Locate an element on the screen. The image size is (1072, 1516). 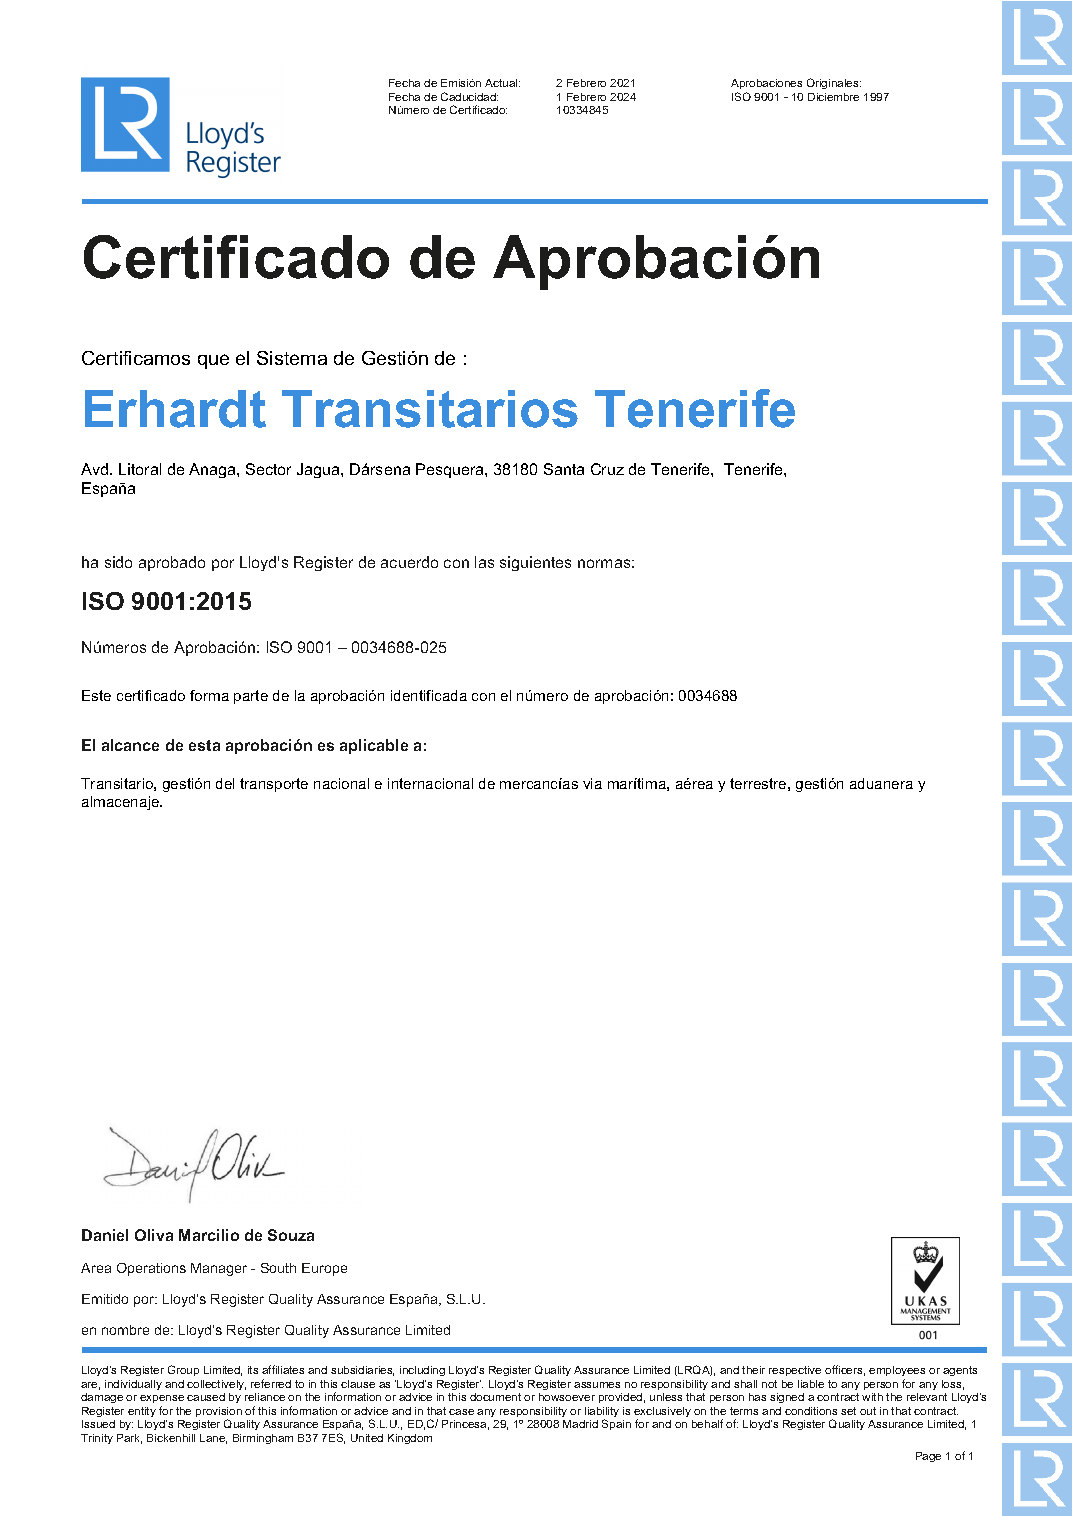
respective is located at coordinates (795, 1371).
